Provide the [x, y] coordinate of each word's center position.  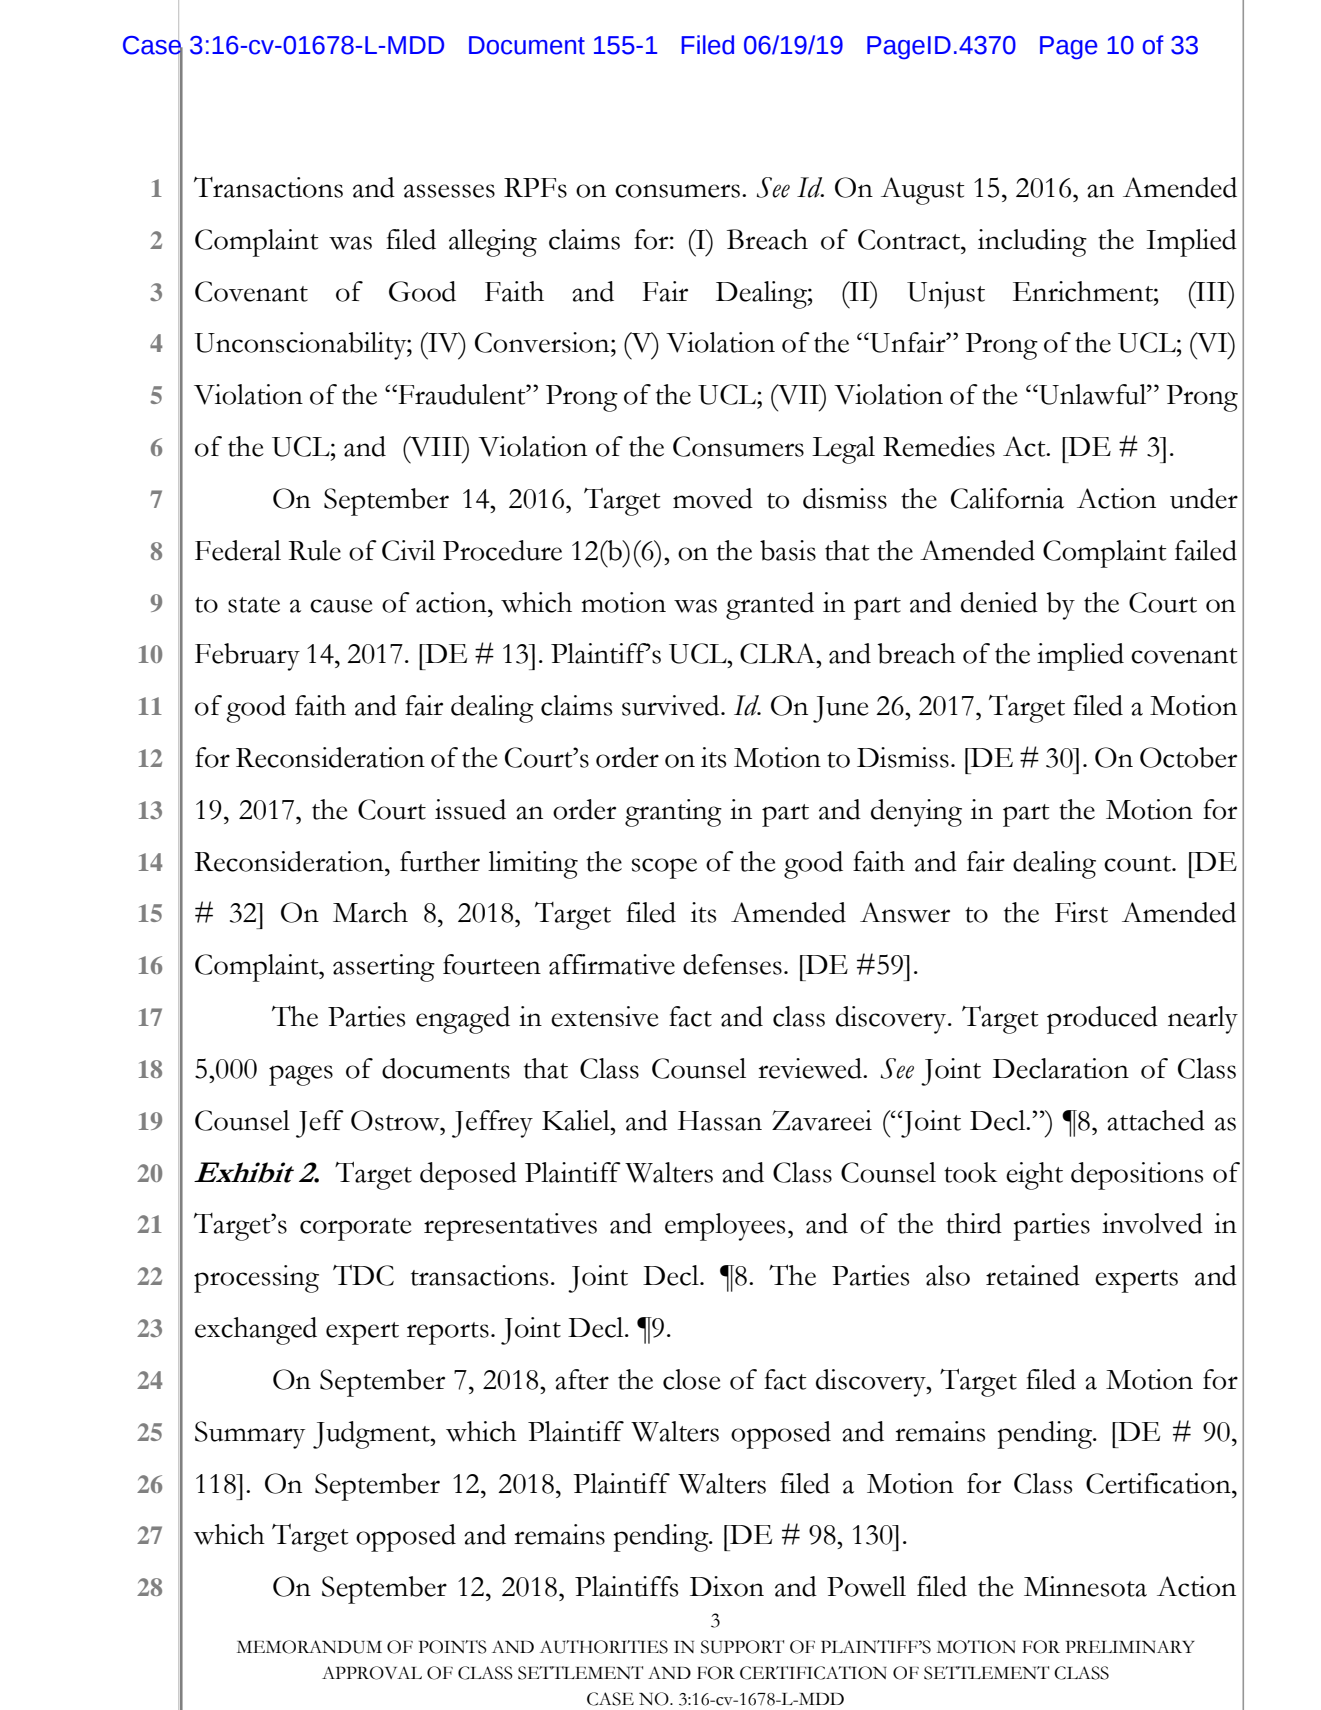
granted [770, 606]
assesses [449, 191]
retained [1033, 1275]
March [370, 912]
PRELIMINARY [1130, 1646]
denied [999, 602]
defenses [732, 964]
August [923, 191]
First [1081, 912]
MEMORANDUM [309, 1647]
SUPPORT [742, 1647]
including [1032, 243]
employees [725, 1227]
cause [341, 606]
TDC [363, 1275]
